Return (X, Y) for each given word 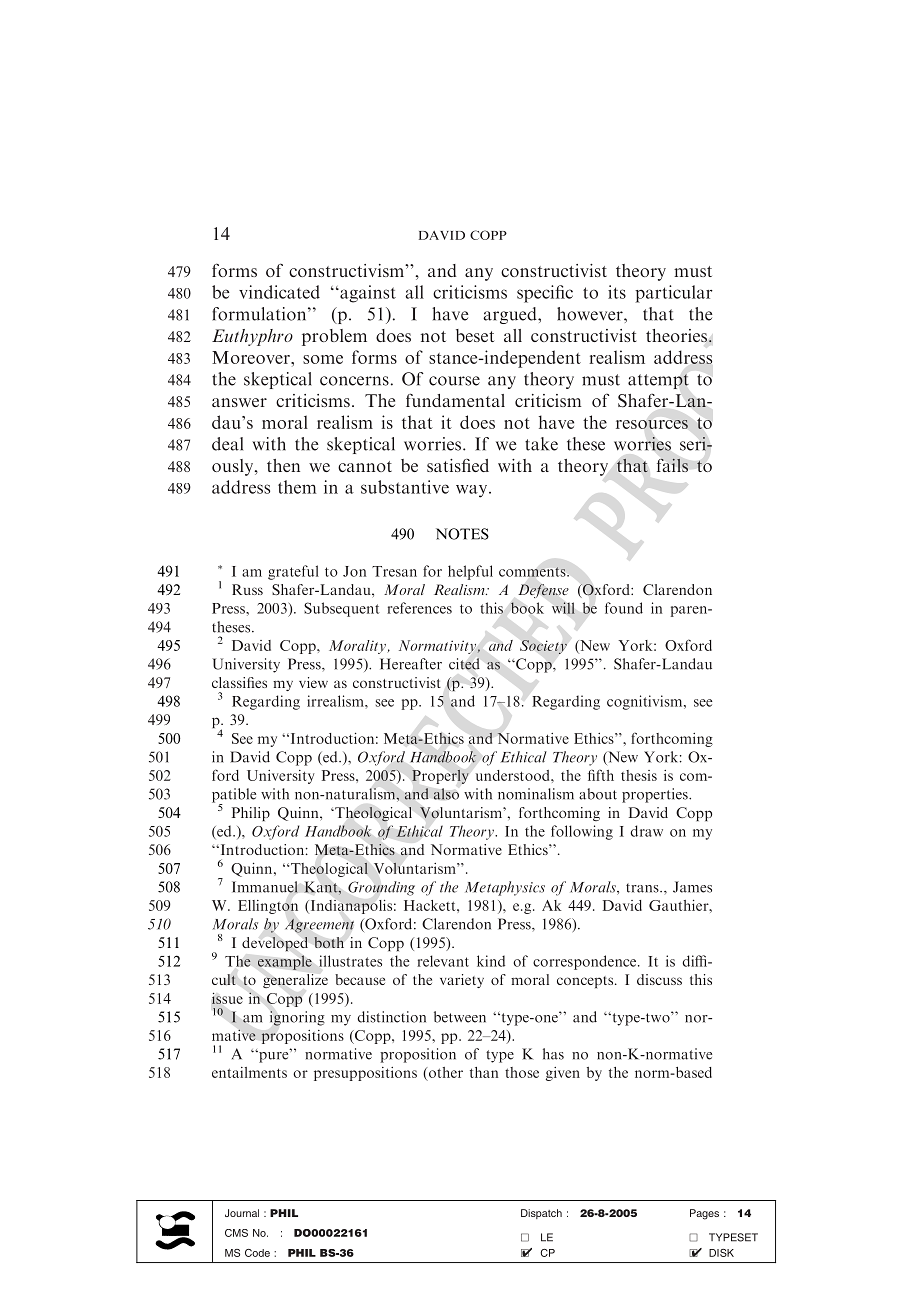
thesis (639, 775)
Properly (440, 776)
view (313, 682)
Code (257, 1253)
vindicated (279, 292)
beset (475, 335)
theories (678, 335)
